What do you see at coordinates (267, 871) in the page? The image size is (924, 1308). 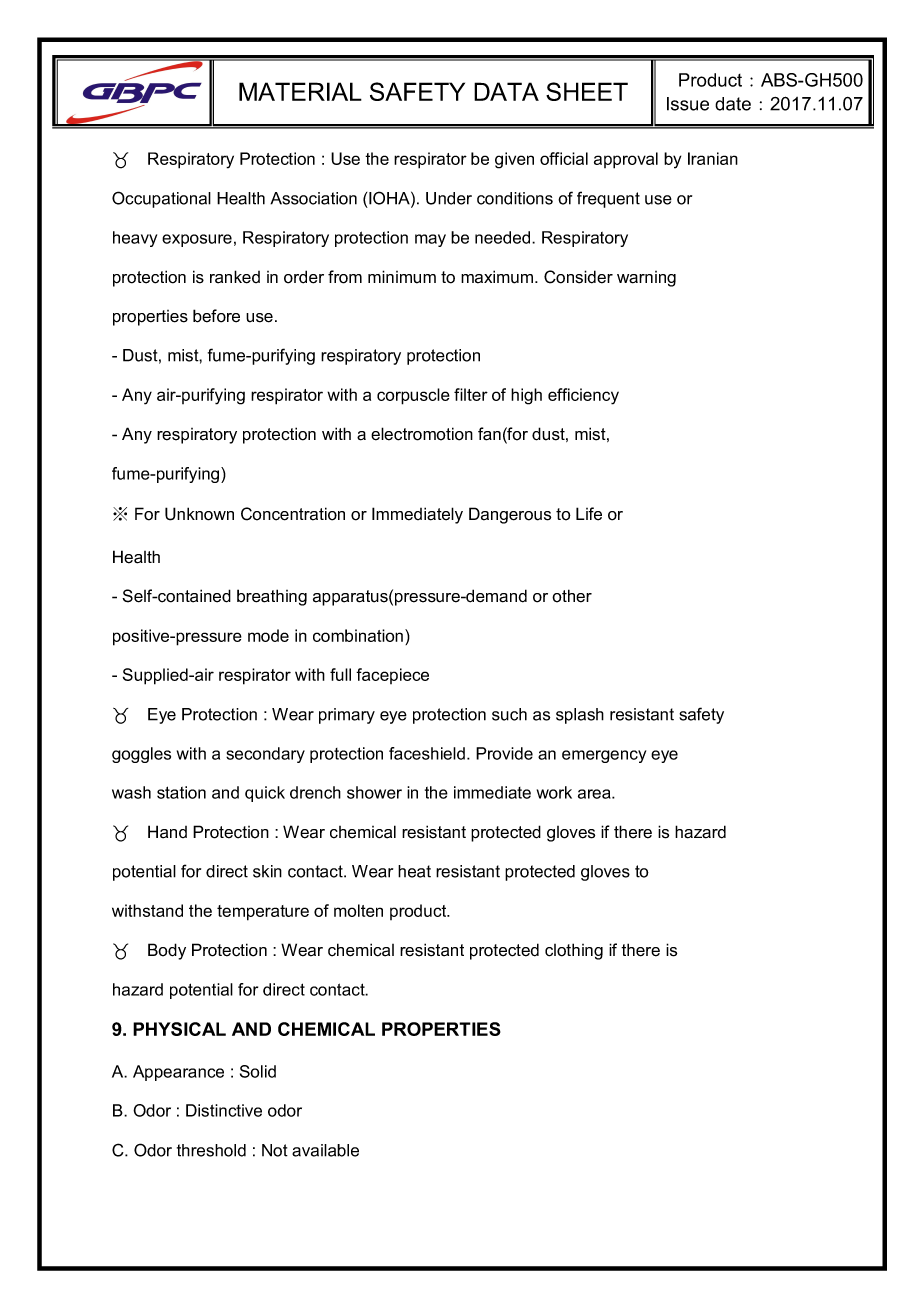 I see `skin` at bounding box center [267, 871].
